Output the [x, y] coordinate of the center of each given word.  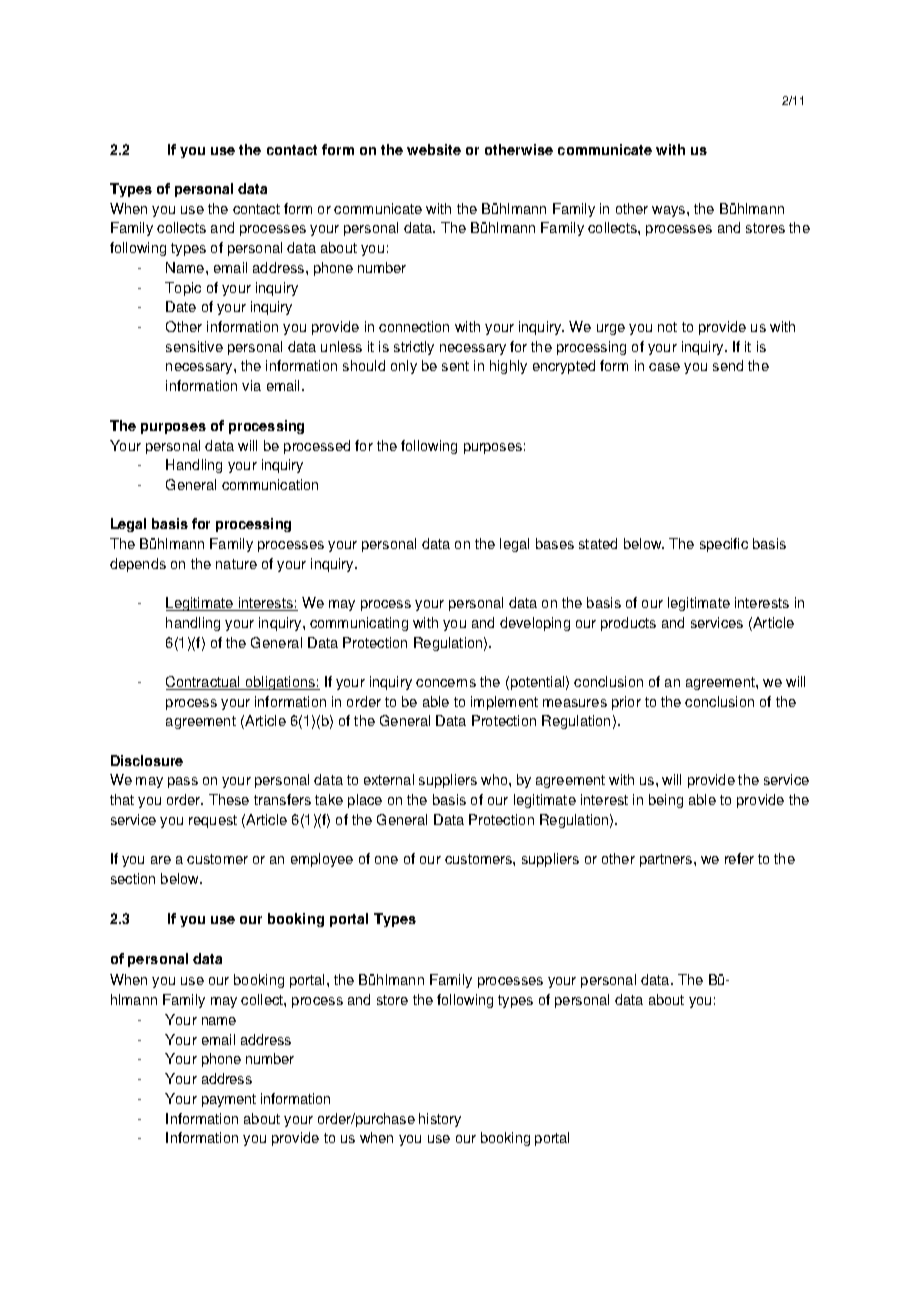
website [434, 149]
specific [724, 545]
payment [229, 1100]
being [666, 801]
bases [555, 543]
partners [667, 860]
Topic [183, 289]
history [440, 1120]
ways [670, 211]
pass [183, 782]
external [389, 779]
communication [270, 484]
